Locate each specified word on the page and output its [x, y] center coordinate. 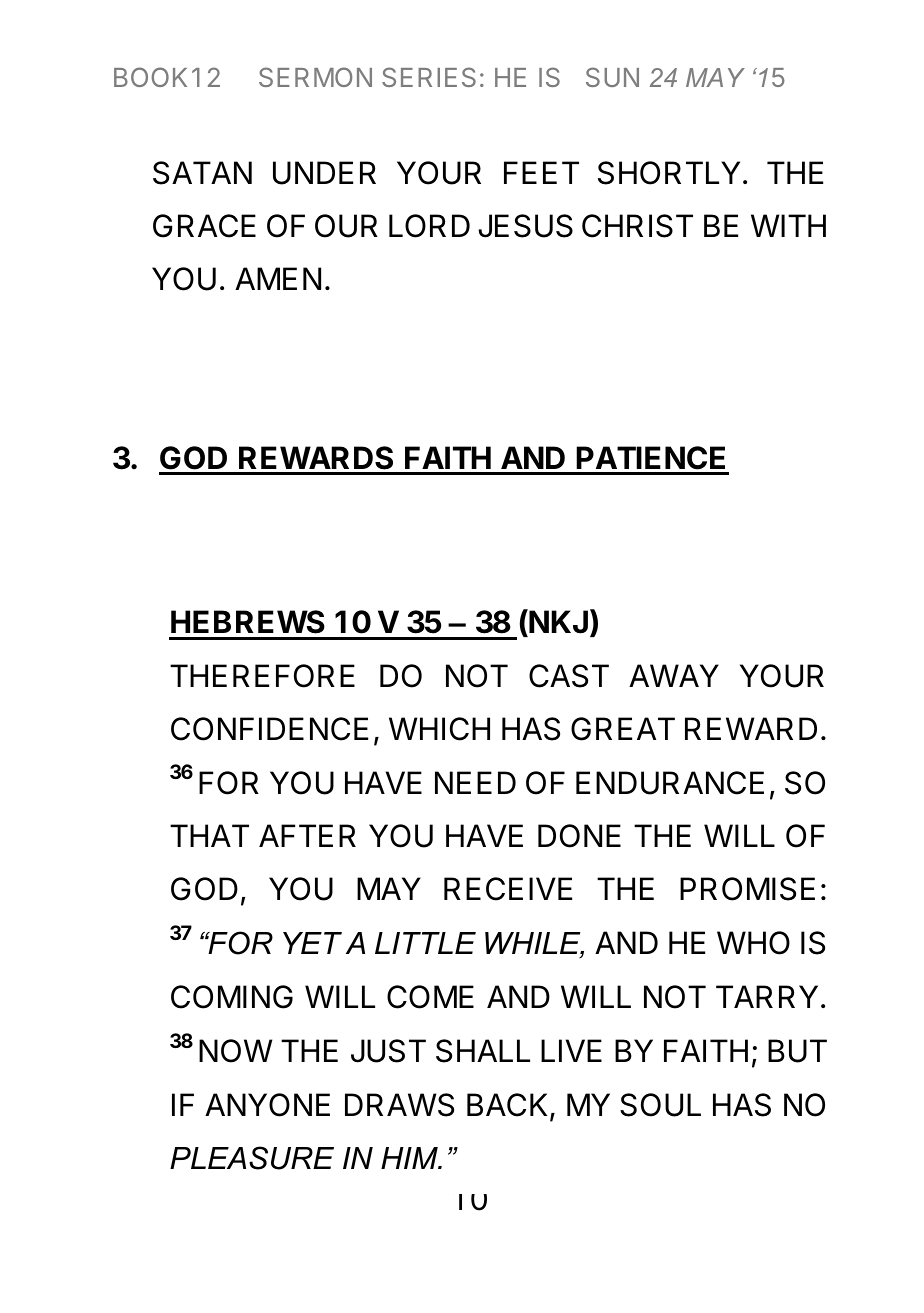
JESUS [525, 226]
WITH [788, 225]
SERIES [429, 77]
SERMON [315, 77]
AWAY [674, 675]
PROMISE [747, 889]
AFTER [307, 835]
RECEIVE [508, 889]
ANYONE [267, 1105]
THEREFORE [262, 676]
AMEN [278, 278]
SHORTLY [669, 173]
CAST [569, 676]
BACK [509, 1106]
